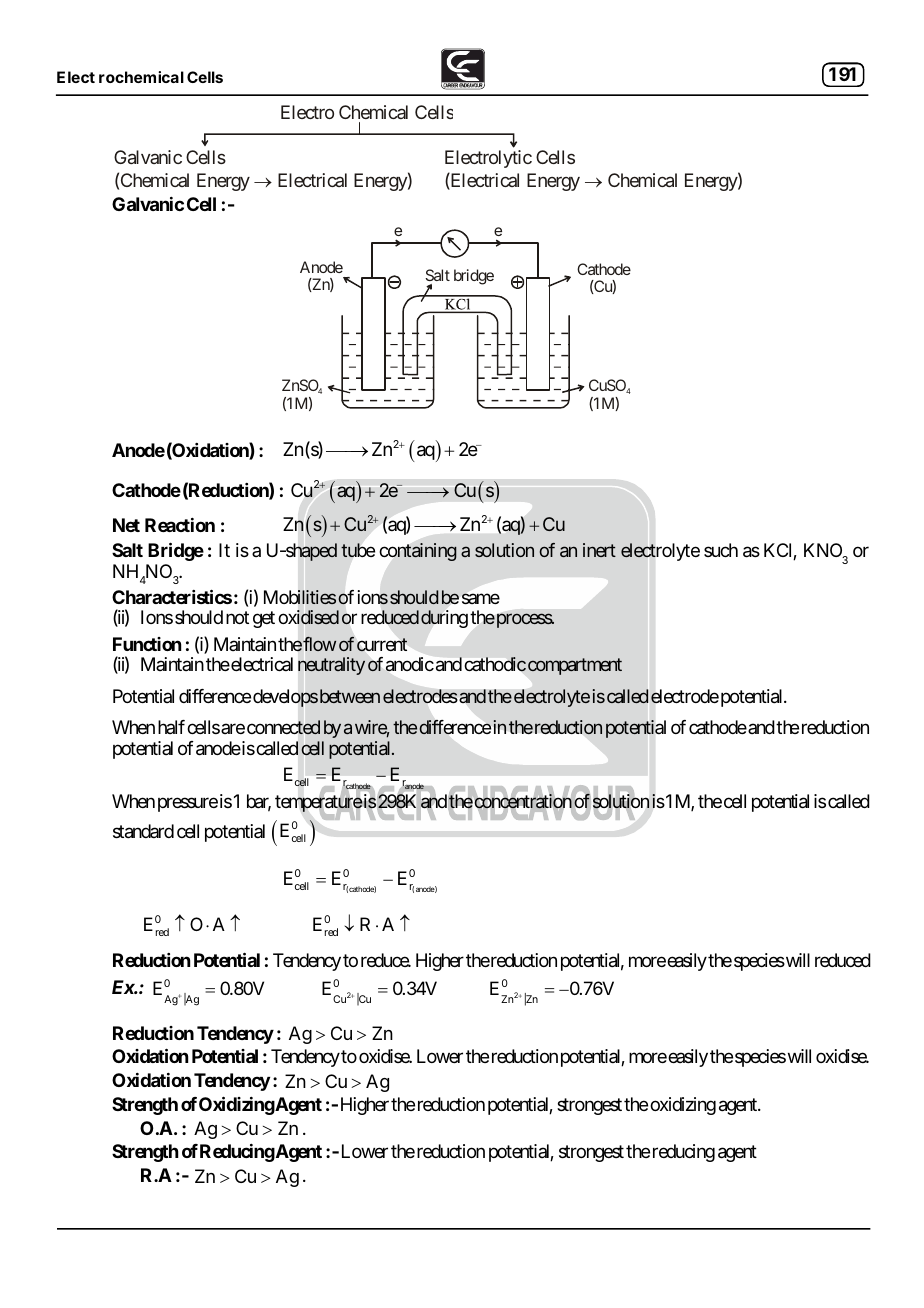  What do you see at coordinates (331, 666) in the document?
I see `neutrality` at bounding box center [331, 666].
